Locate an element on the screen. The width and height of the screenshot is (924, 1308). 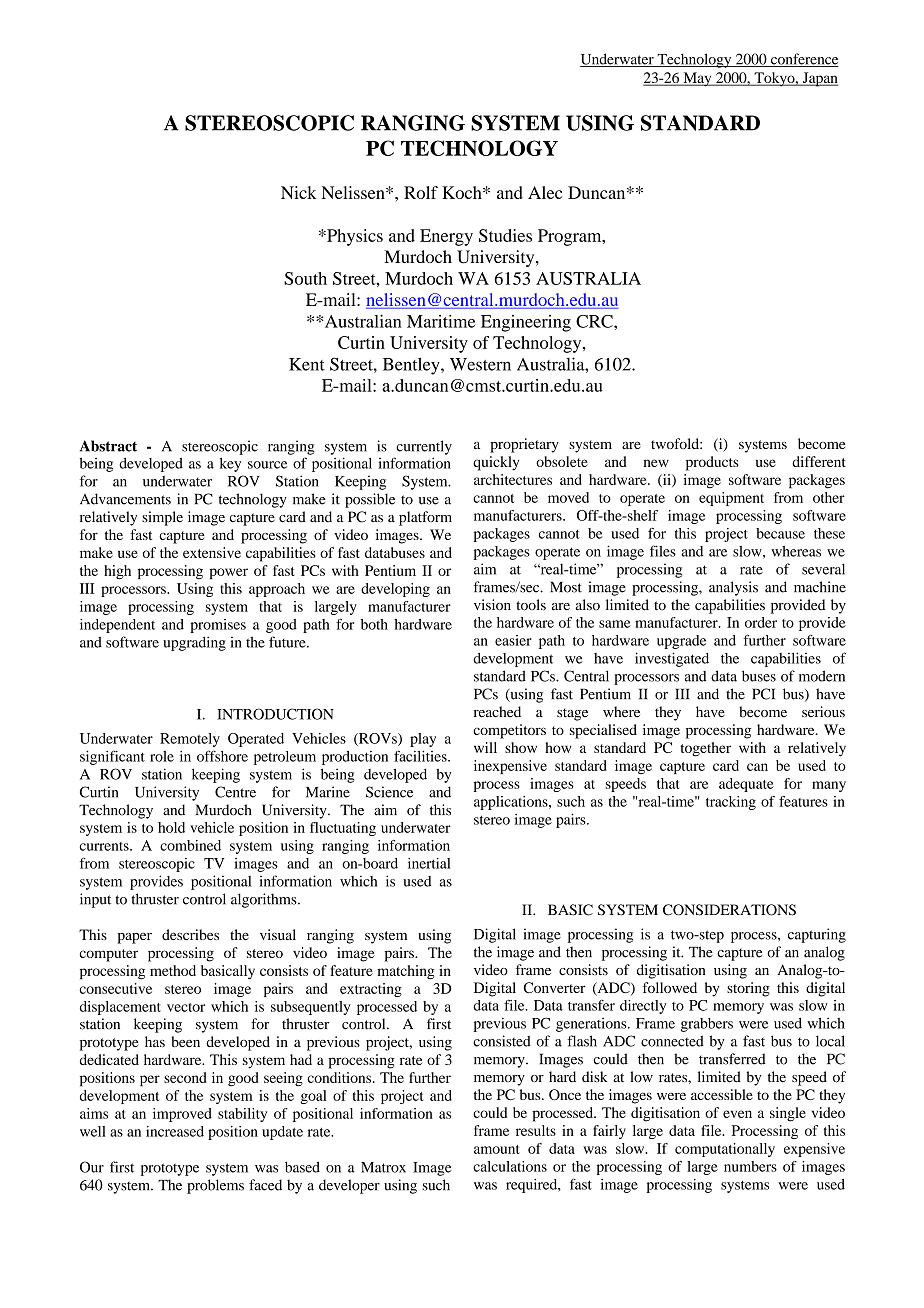
key is located at coordinates (230, 465).
